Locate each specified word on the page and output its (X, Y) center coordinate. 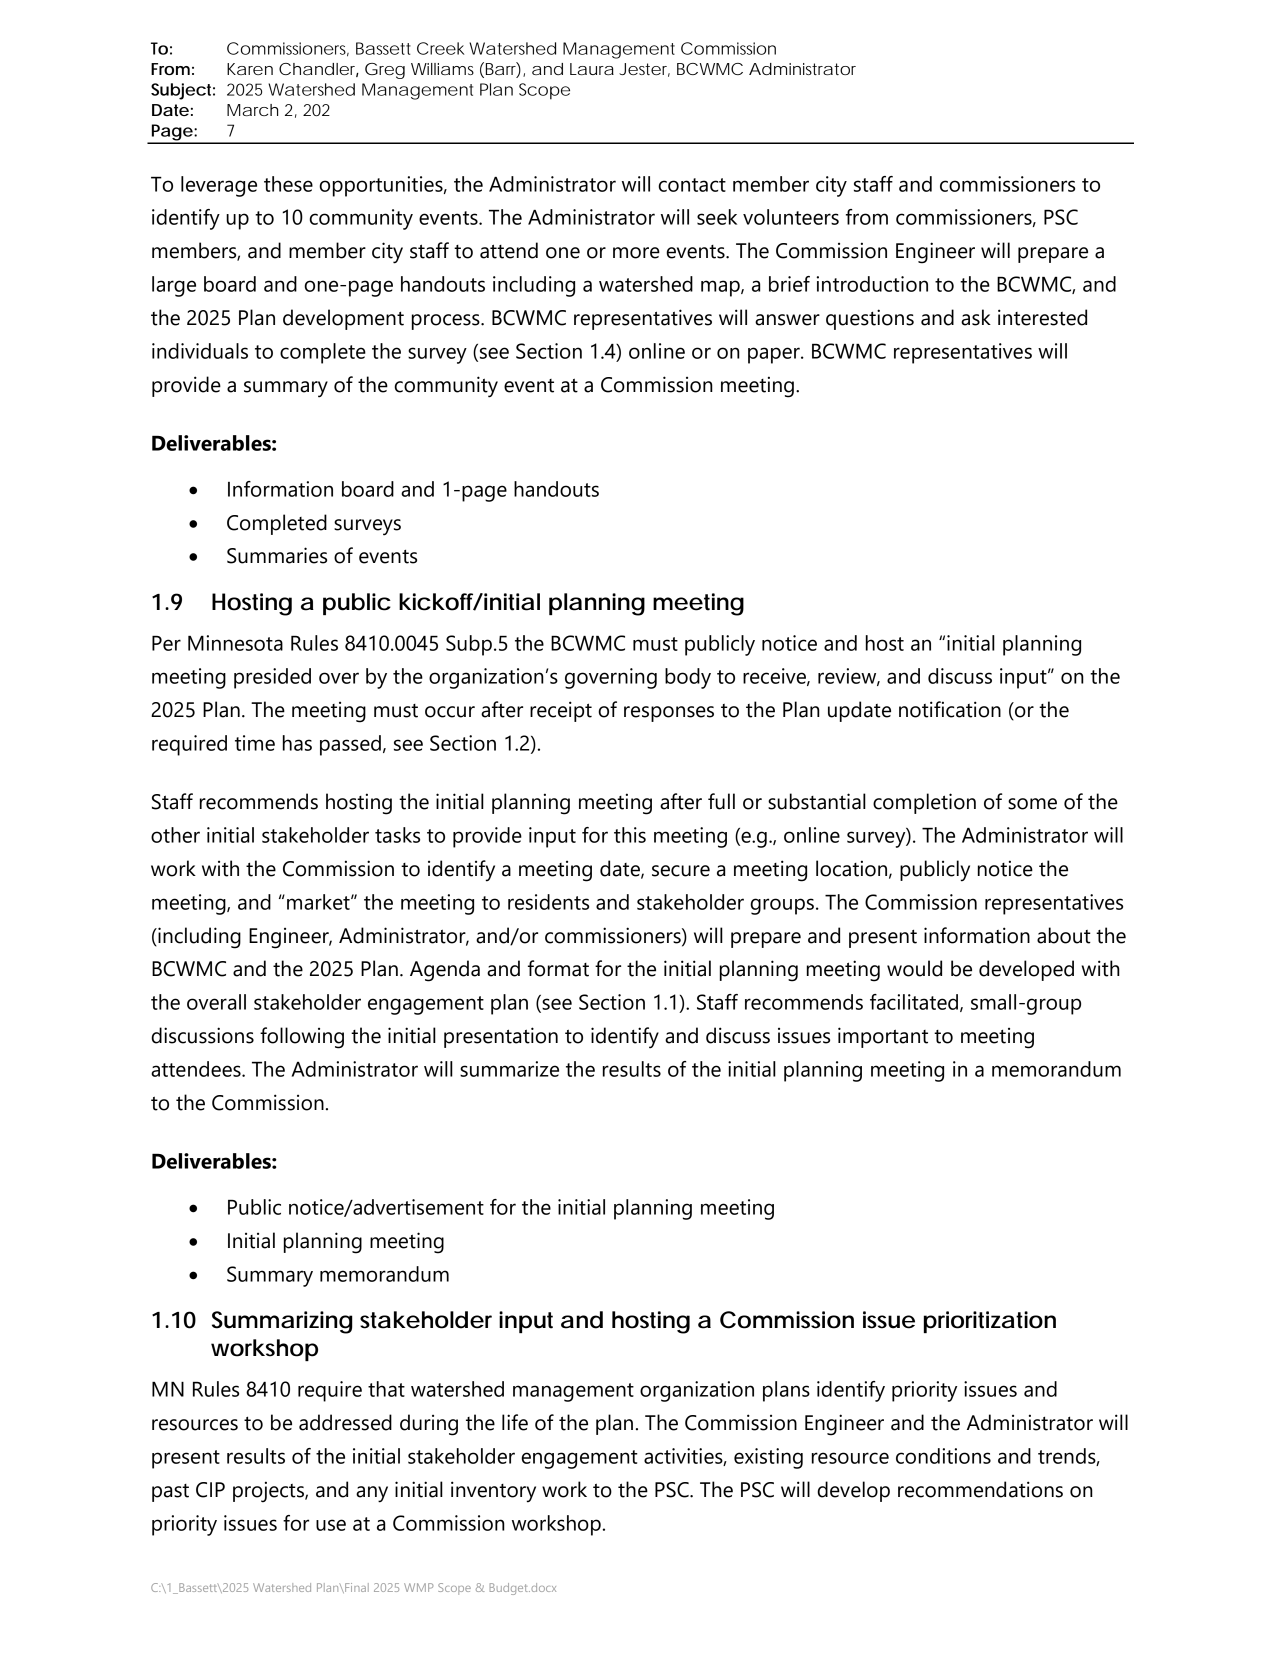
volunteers (791, 217)
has (297, 743)
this (630, 835)
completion (924, 803)
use (331, 1525)
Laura (592, 69)
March (252, 110)
